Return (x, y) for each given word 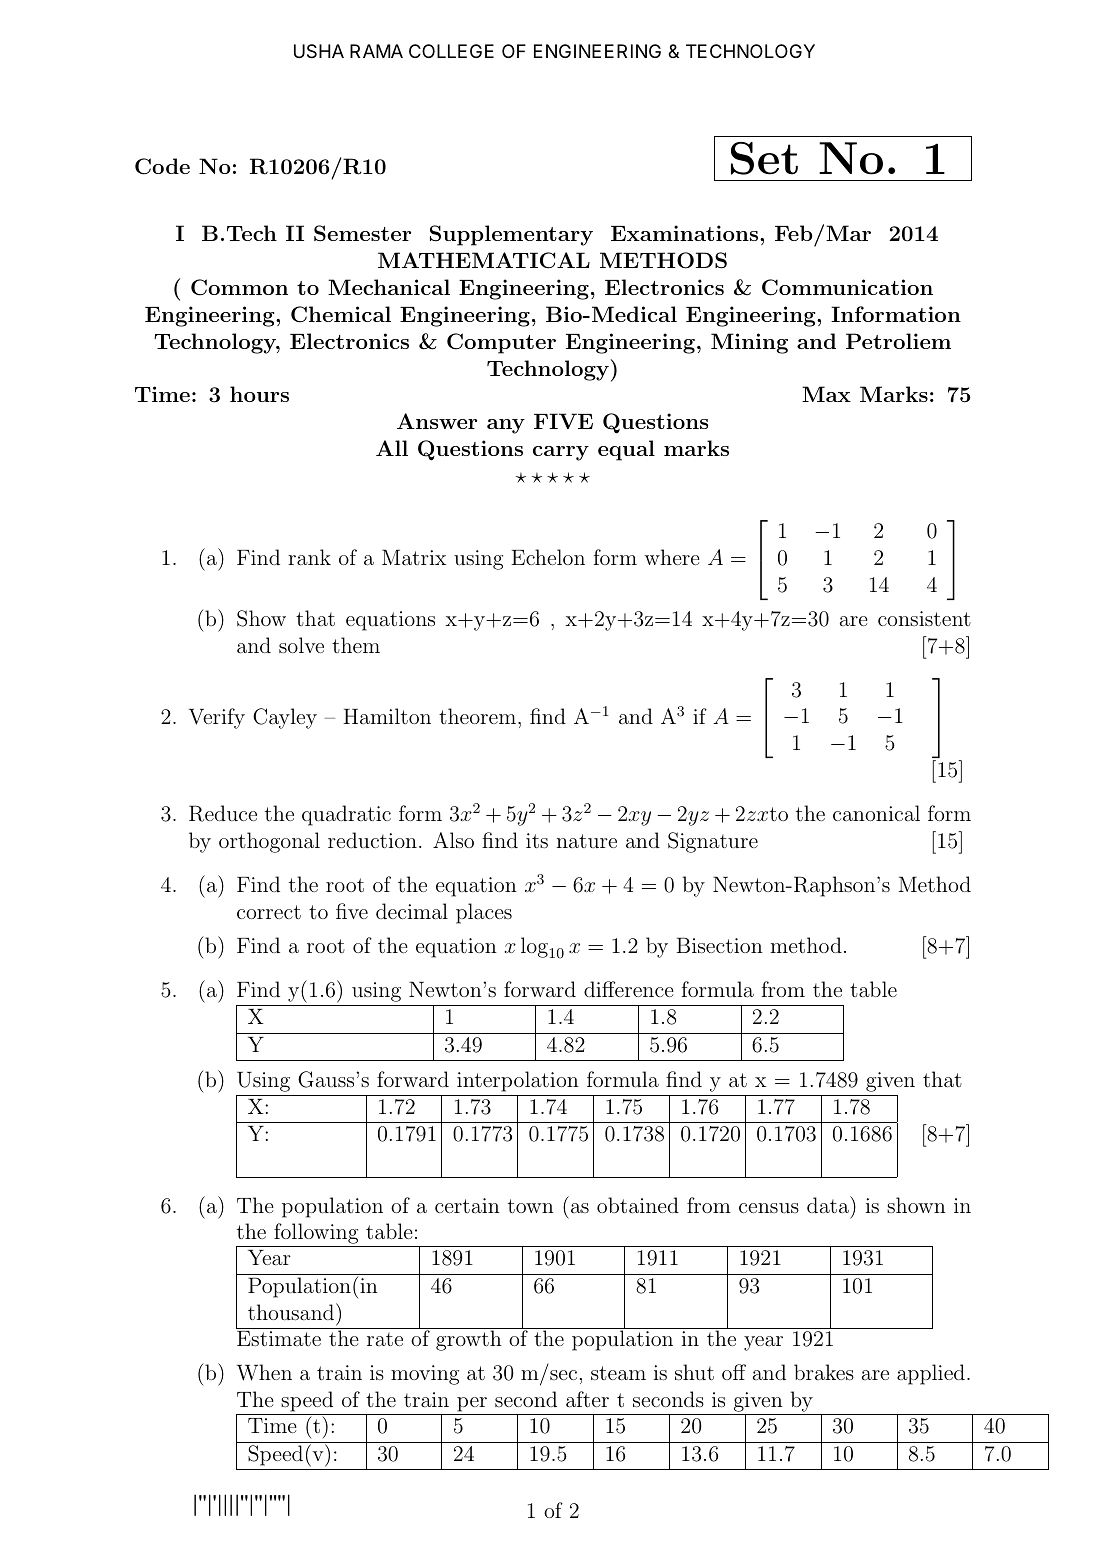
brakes (824, 1372)
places (484, 913)
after (587, 1399)
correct (269, 912)
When (264, 1372)
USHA (319, 51)
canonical (876, 813)
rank (309, 557)
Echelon (548, 557)
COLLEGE (451, 51)
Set (764, 158)
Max (826, 394)
